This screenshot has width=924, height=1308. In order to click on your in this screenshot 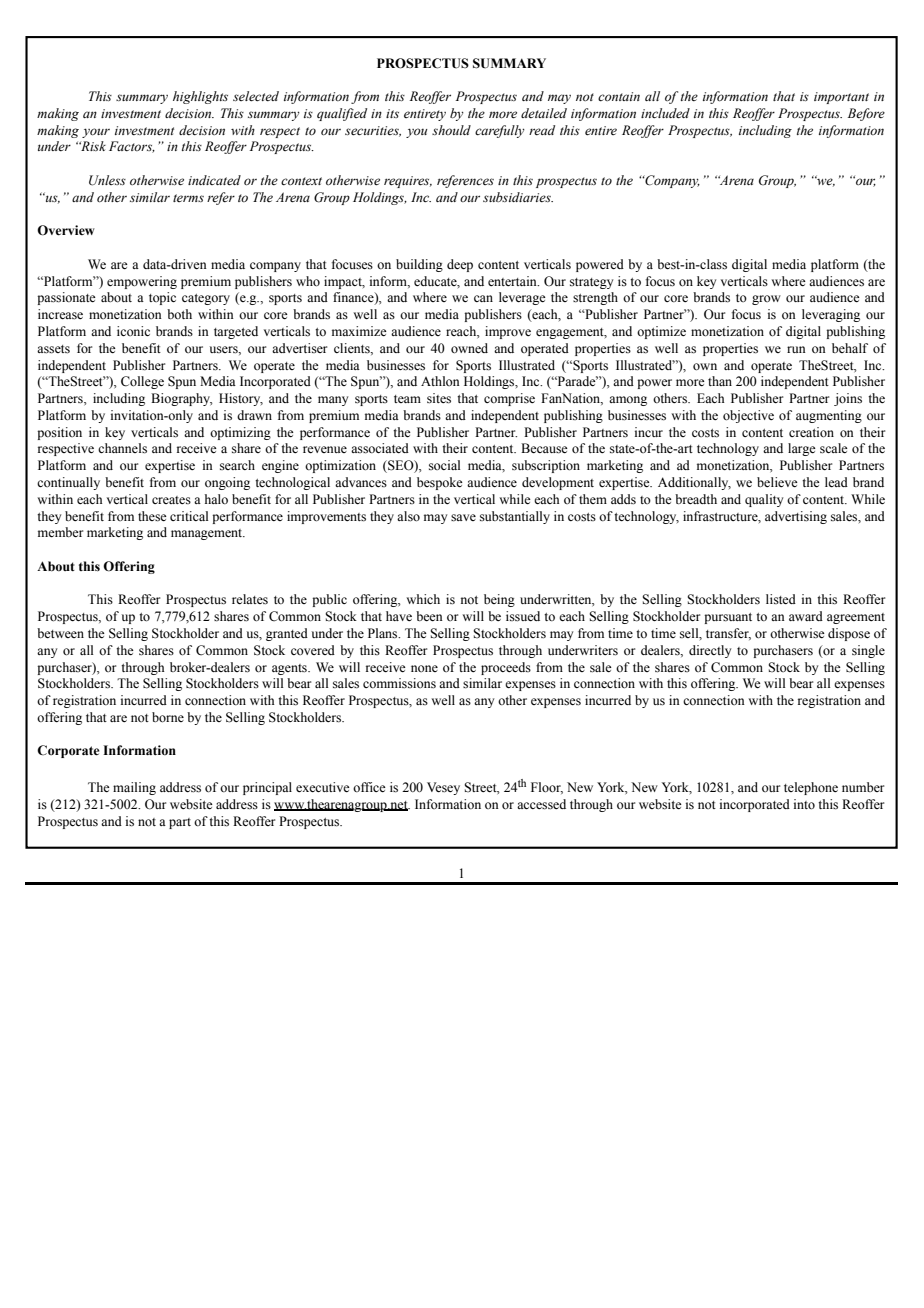, I will do `click(96, 133)`.
